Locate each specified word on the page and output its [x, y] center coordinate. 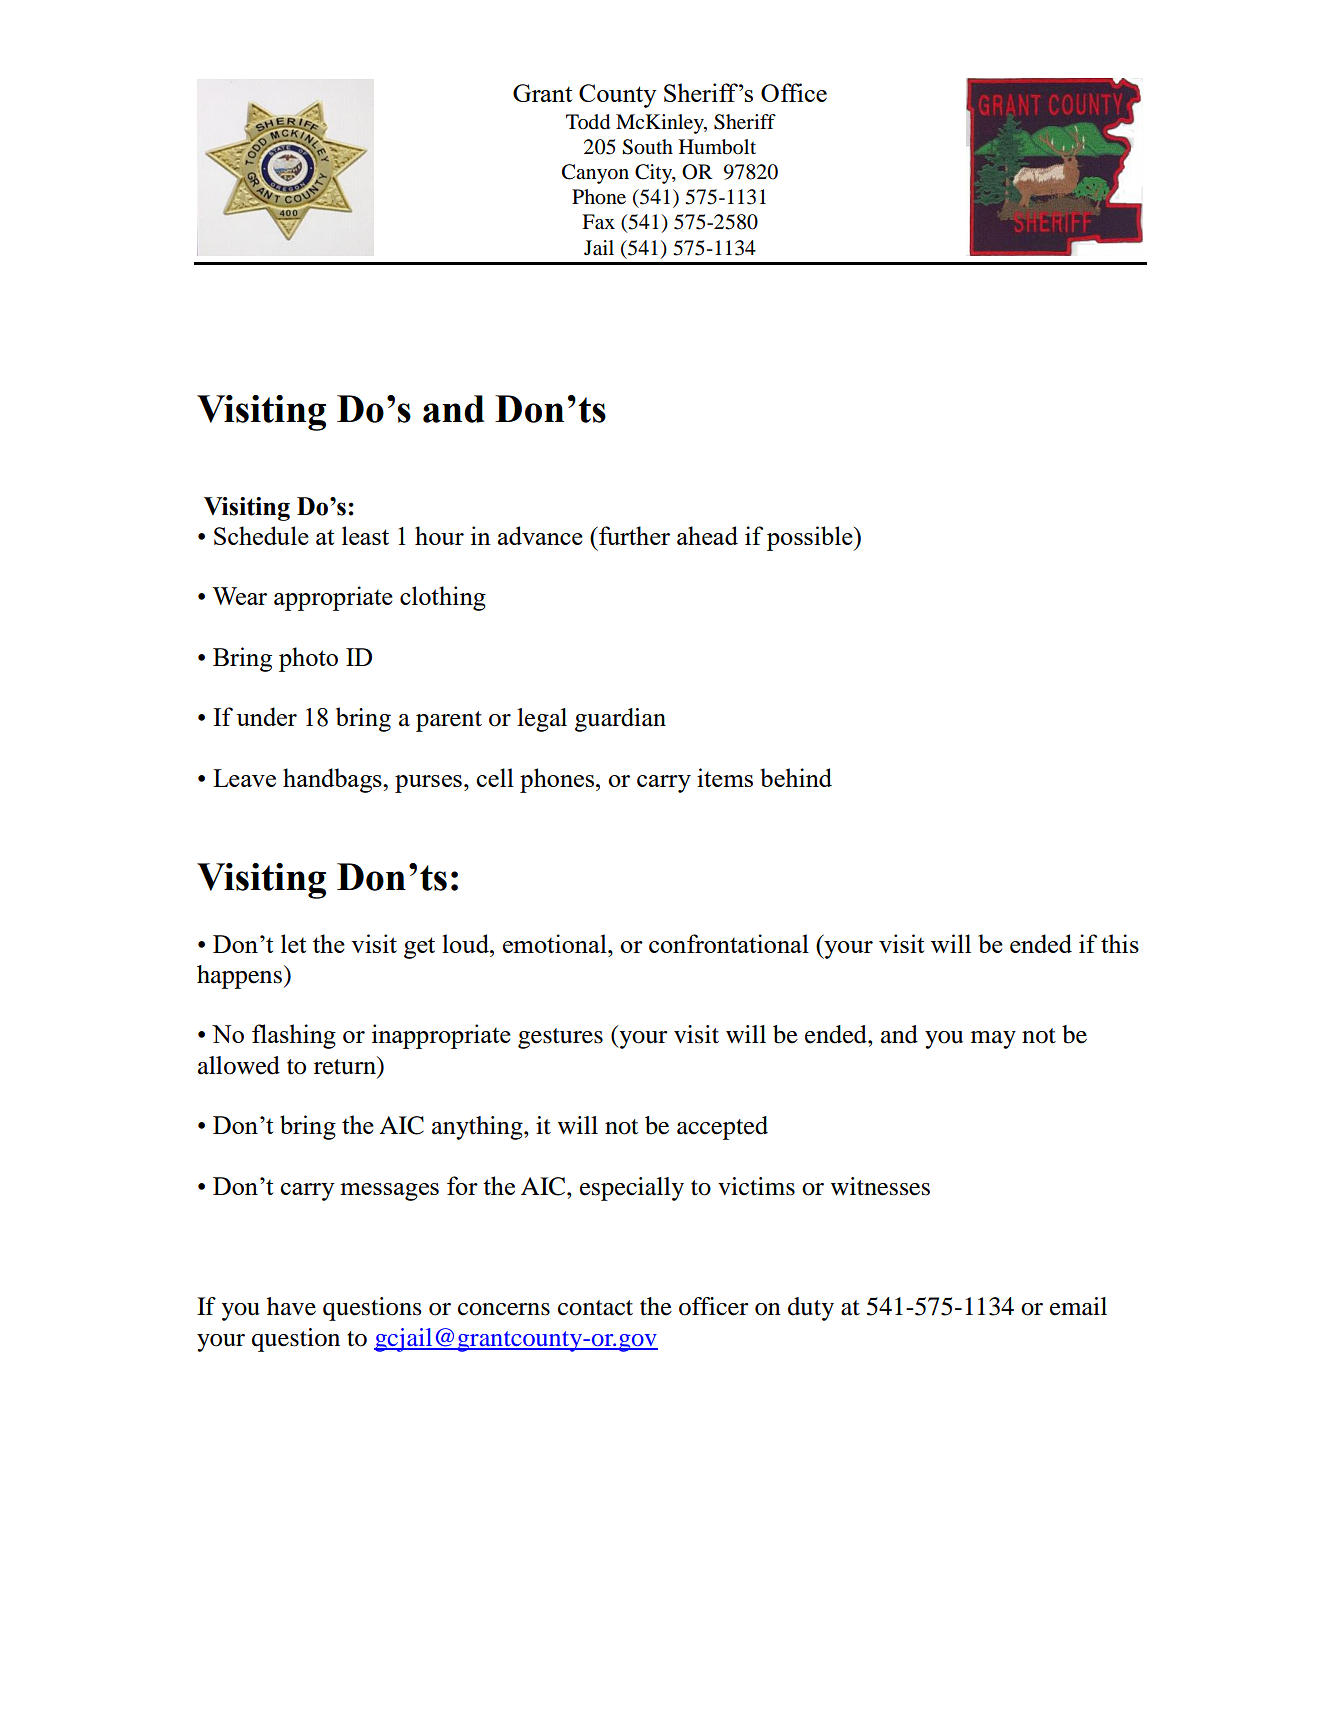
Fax [598, 222]
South [647, 147]
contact [595, 1308]
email [1078, 1306]
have [291, 1306]
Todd [588, 122]
